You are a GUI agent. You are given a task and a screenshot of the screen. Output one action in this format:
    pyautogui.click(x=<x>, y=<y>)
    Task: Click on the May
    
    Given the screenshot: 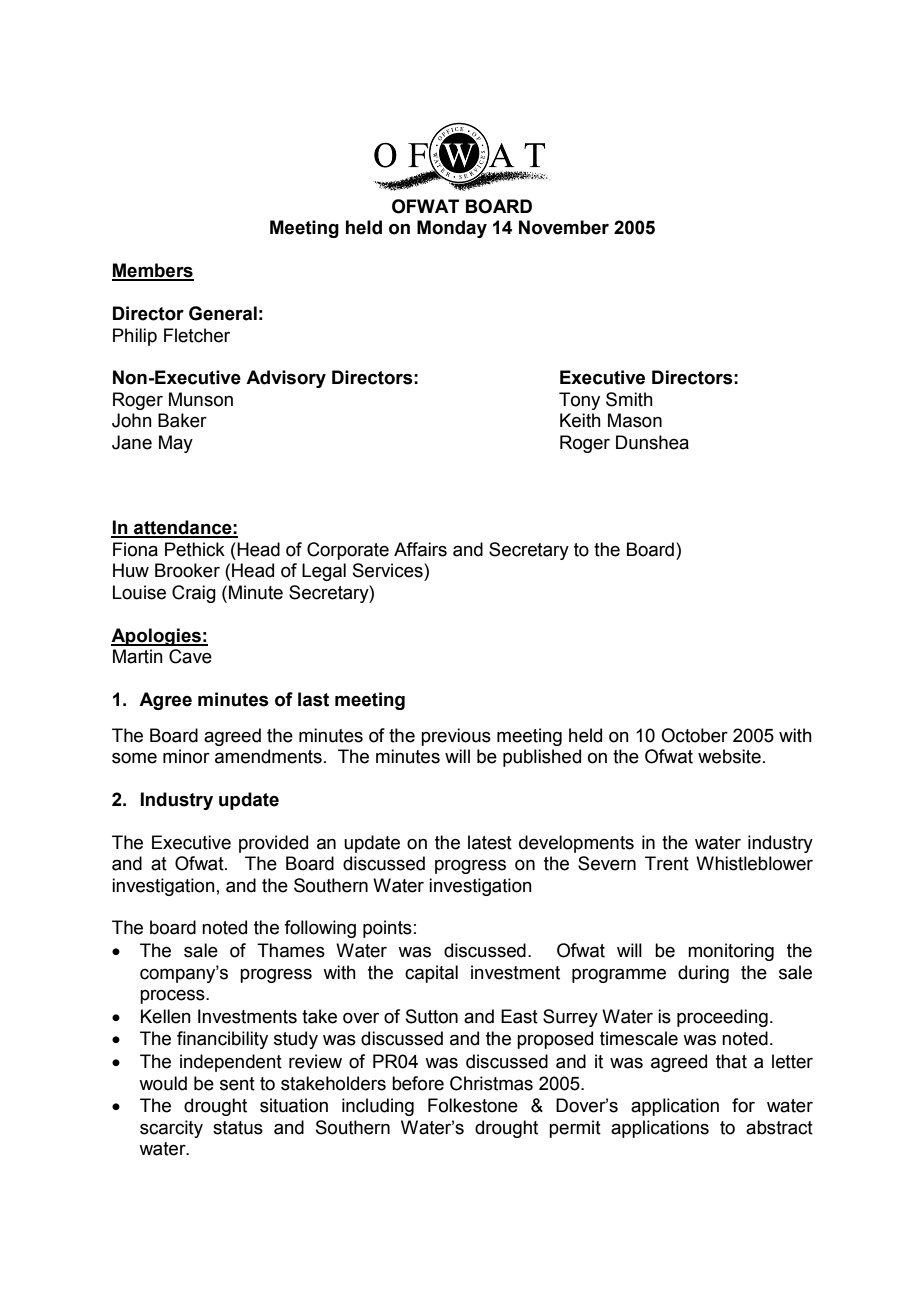 What is the action you would take?
    pyautogui.click(x=176, y=444)
